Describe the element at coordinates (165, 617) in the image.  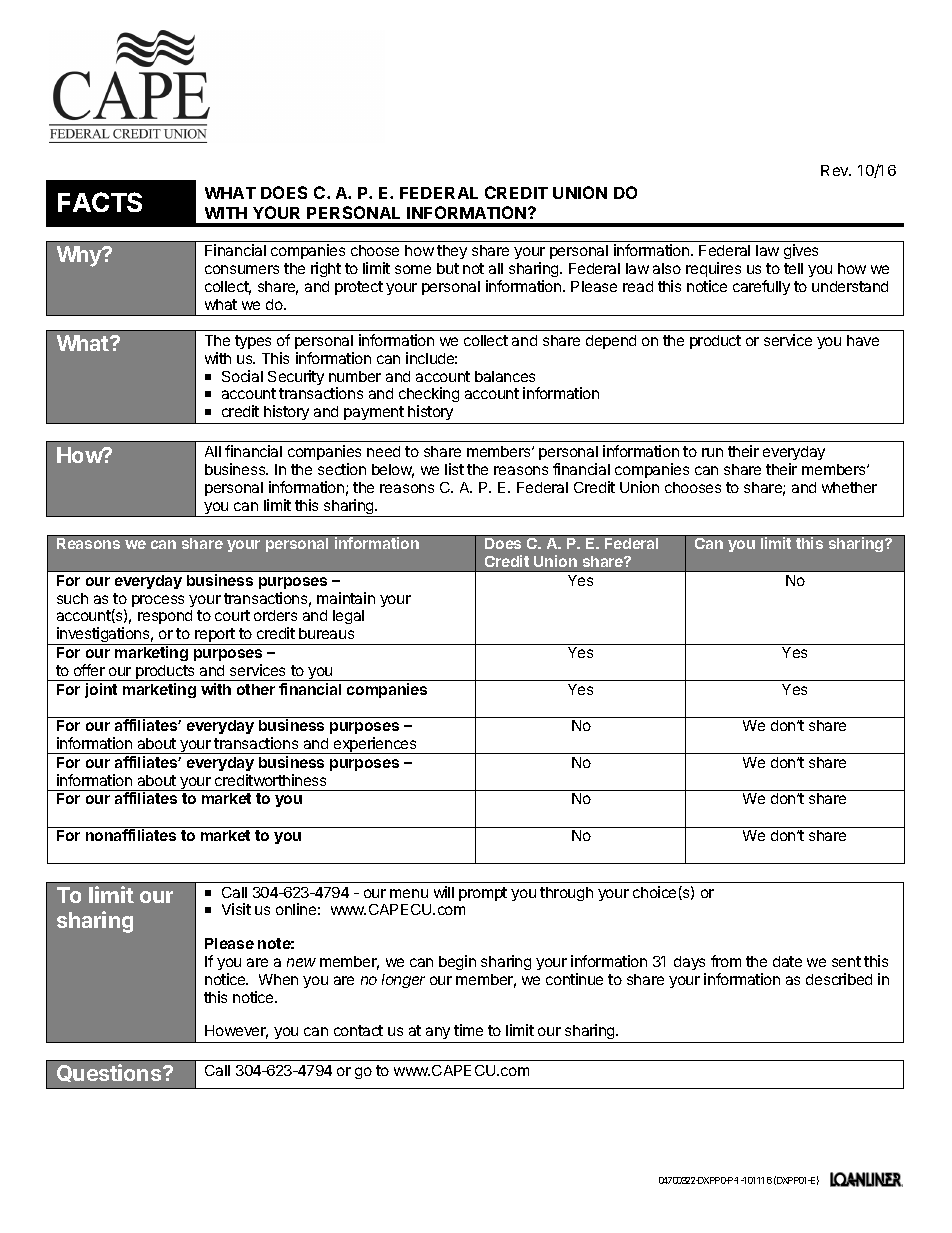
I see `respond` at that location.
